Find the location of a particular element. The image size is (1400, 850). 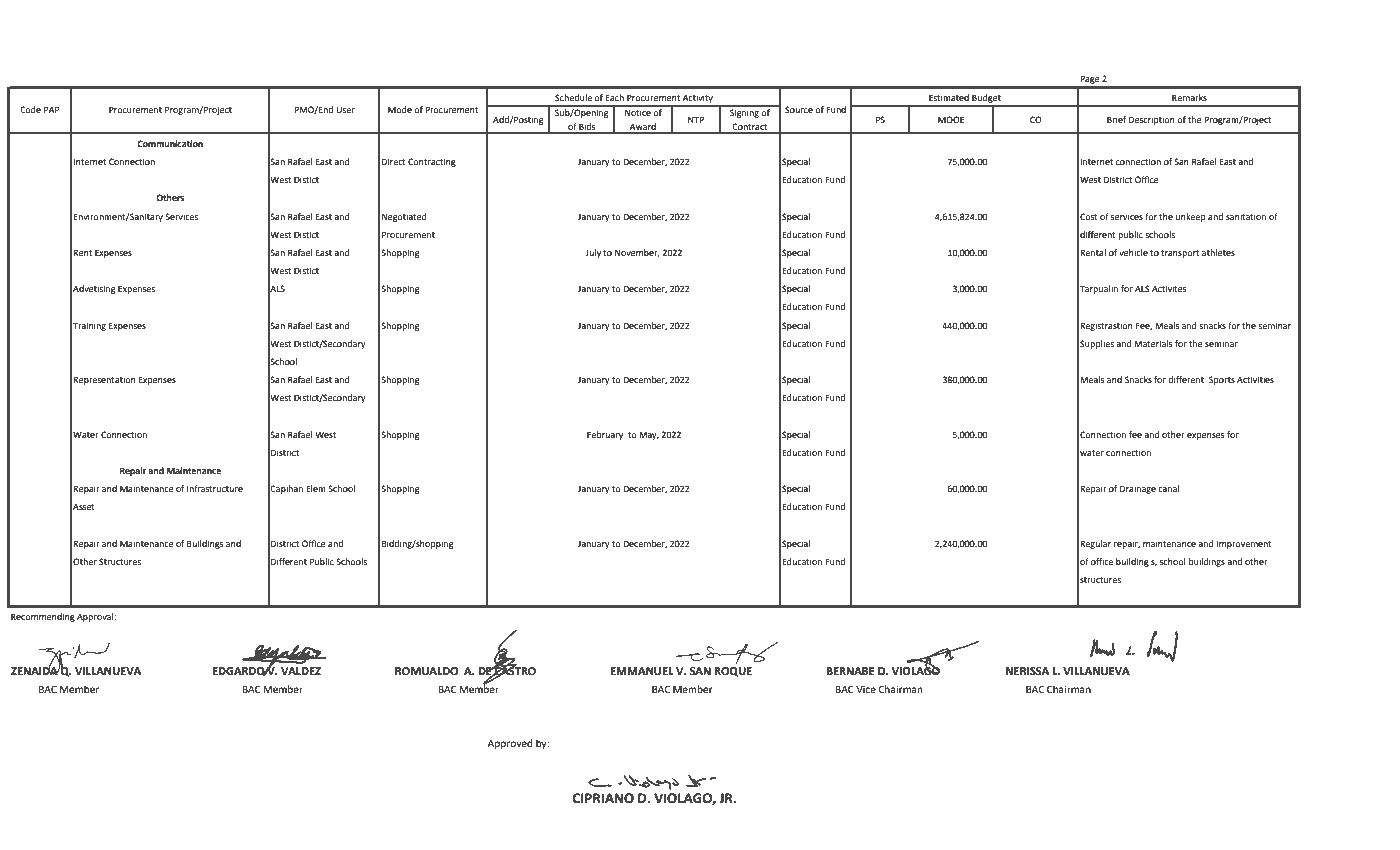

Infrastructure is located at coordinates (215, 488).
